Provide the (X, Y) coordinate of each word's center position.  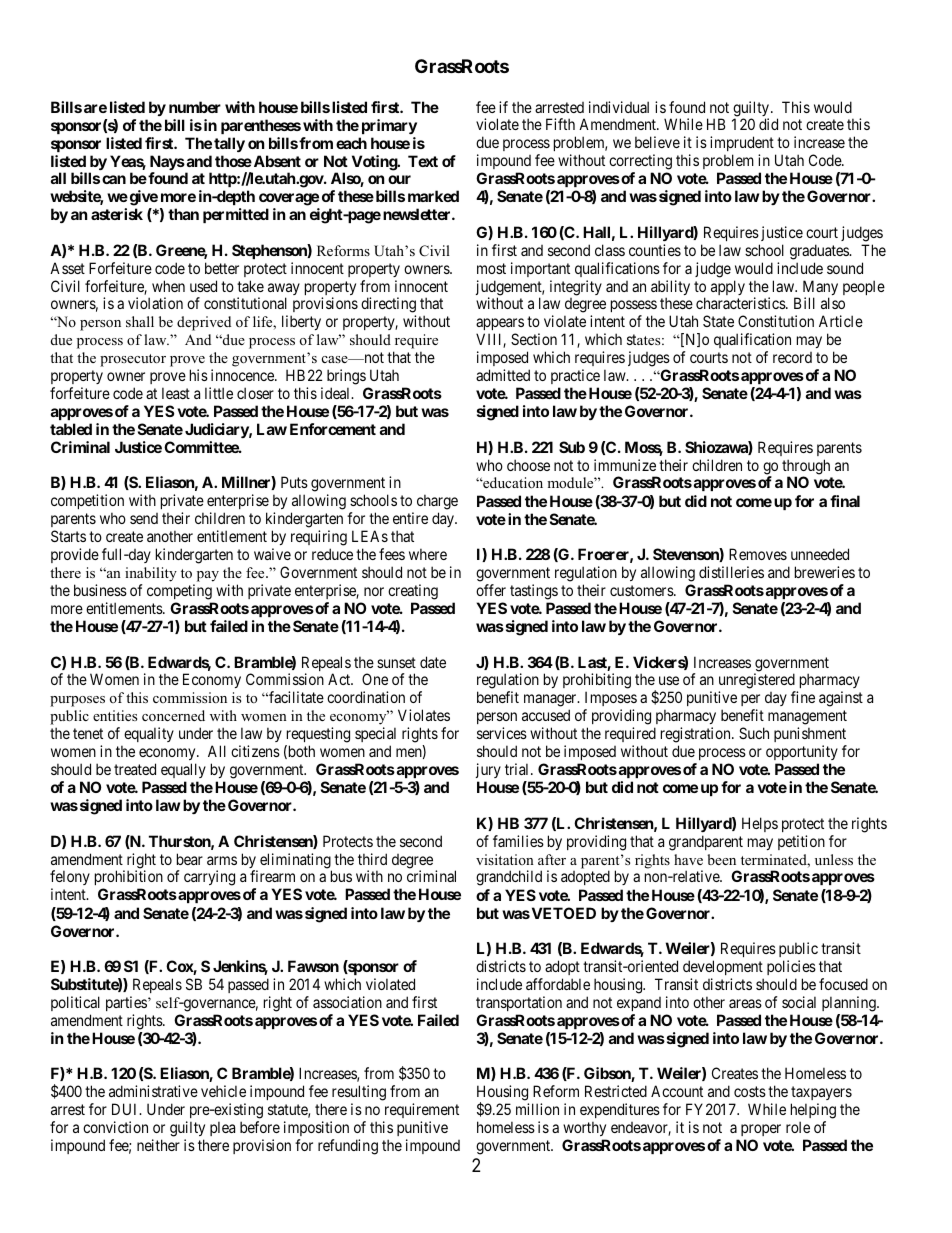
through (806, 468)
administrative (153, 1091)
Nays (167, 164)
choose (528, 465)
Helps (760, 824)
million (537, 1109)
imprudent (743, 145)
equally (183, 770)
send (144, 518)
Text (423, 161)
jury (488, 770)
